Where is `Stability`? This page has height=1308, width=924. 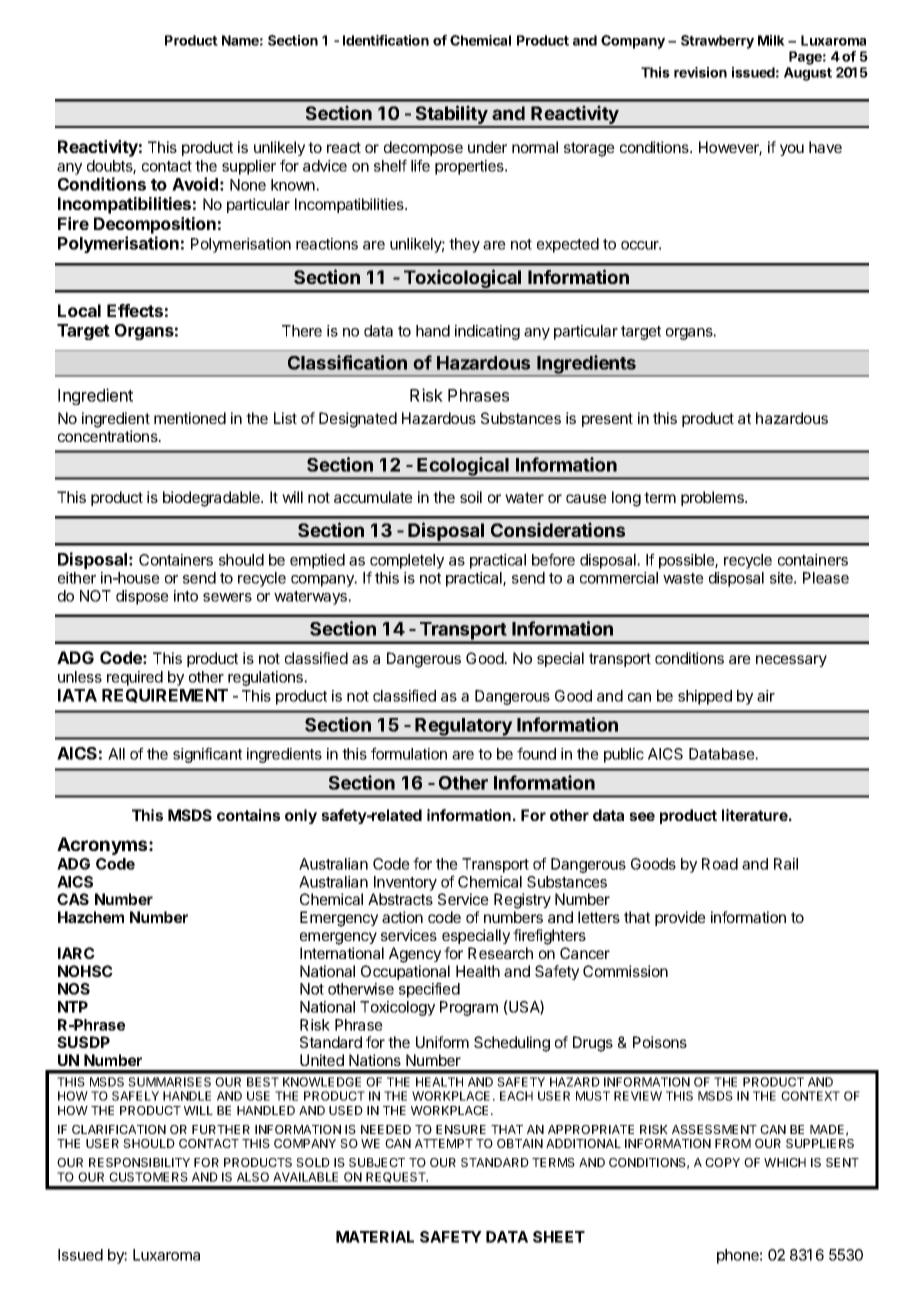 Stability is located at coordinates (451, 116).
